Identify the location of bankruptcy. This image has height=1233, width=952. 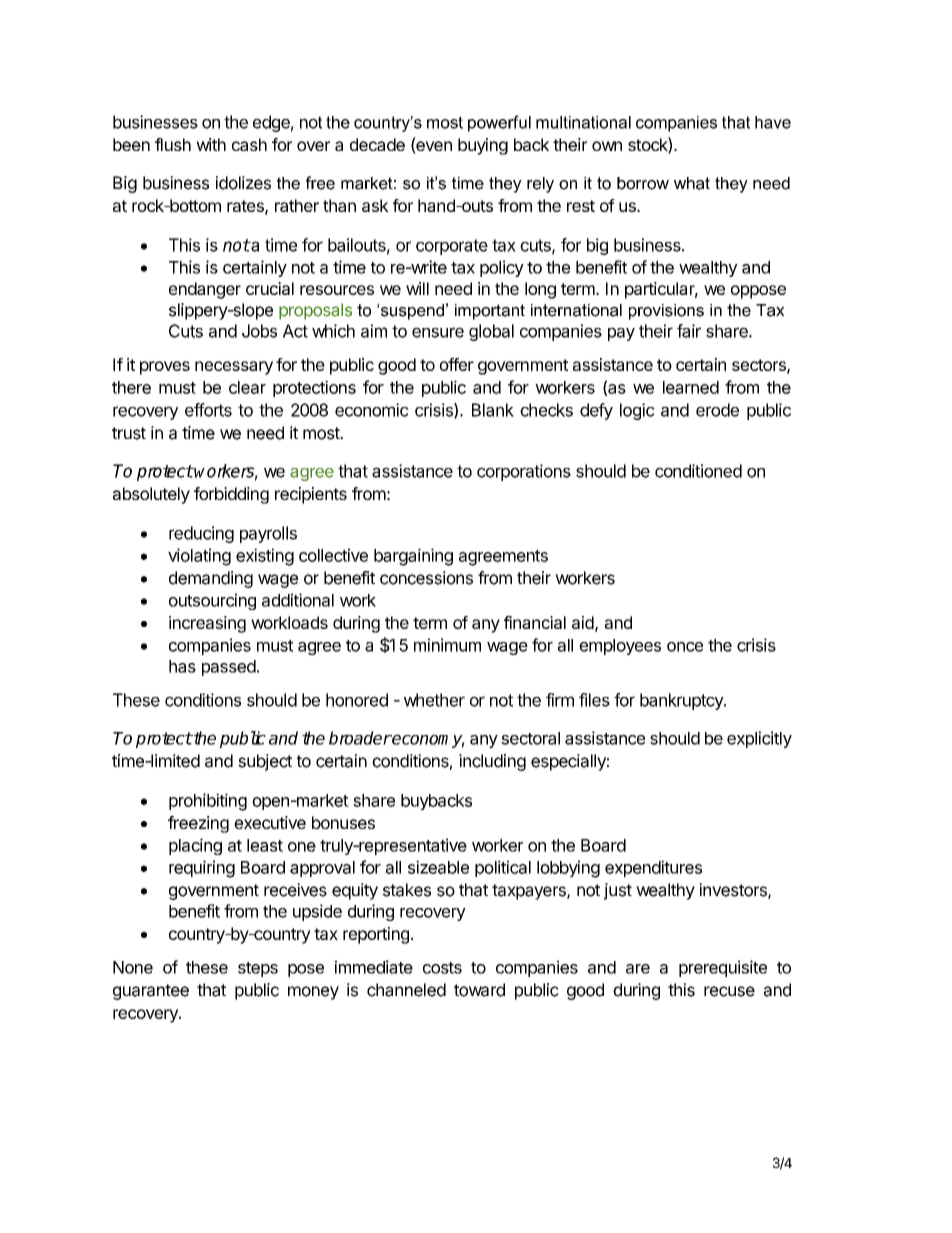
(682, 701).
